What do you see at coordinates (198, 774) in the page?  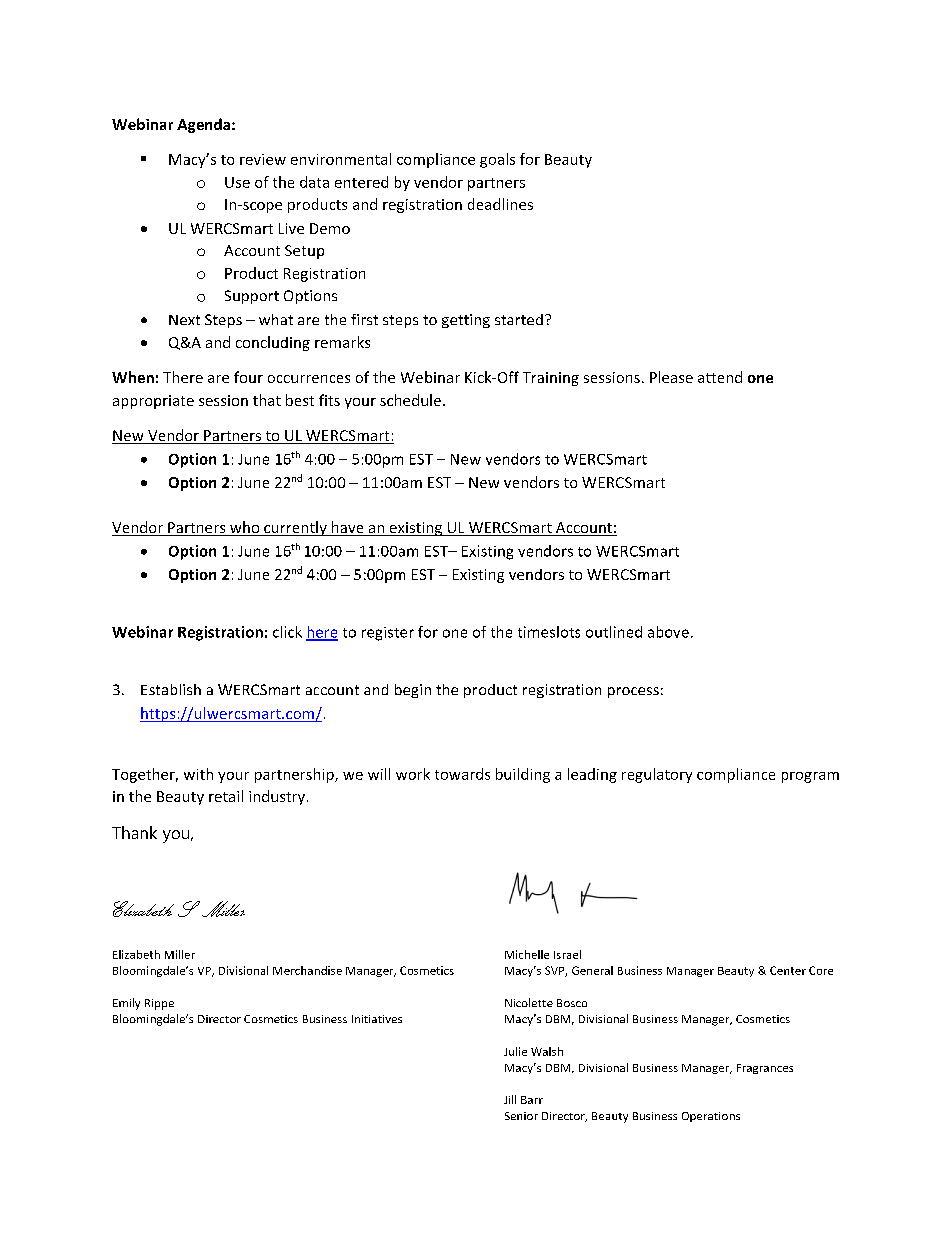 I see `with` at bounding box center [198, 774].
